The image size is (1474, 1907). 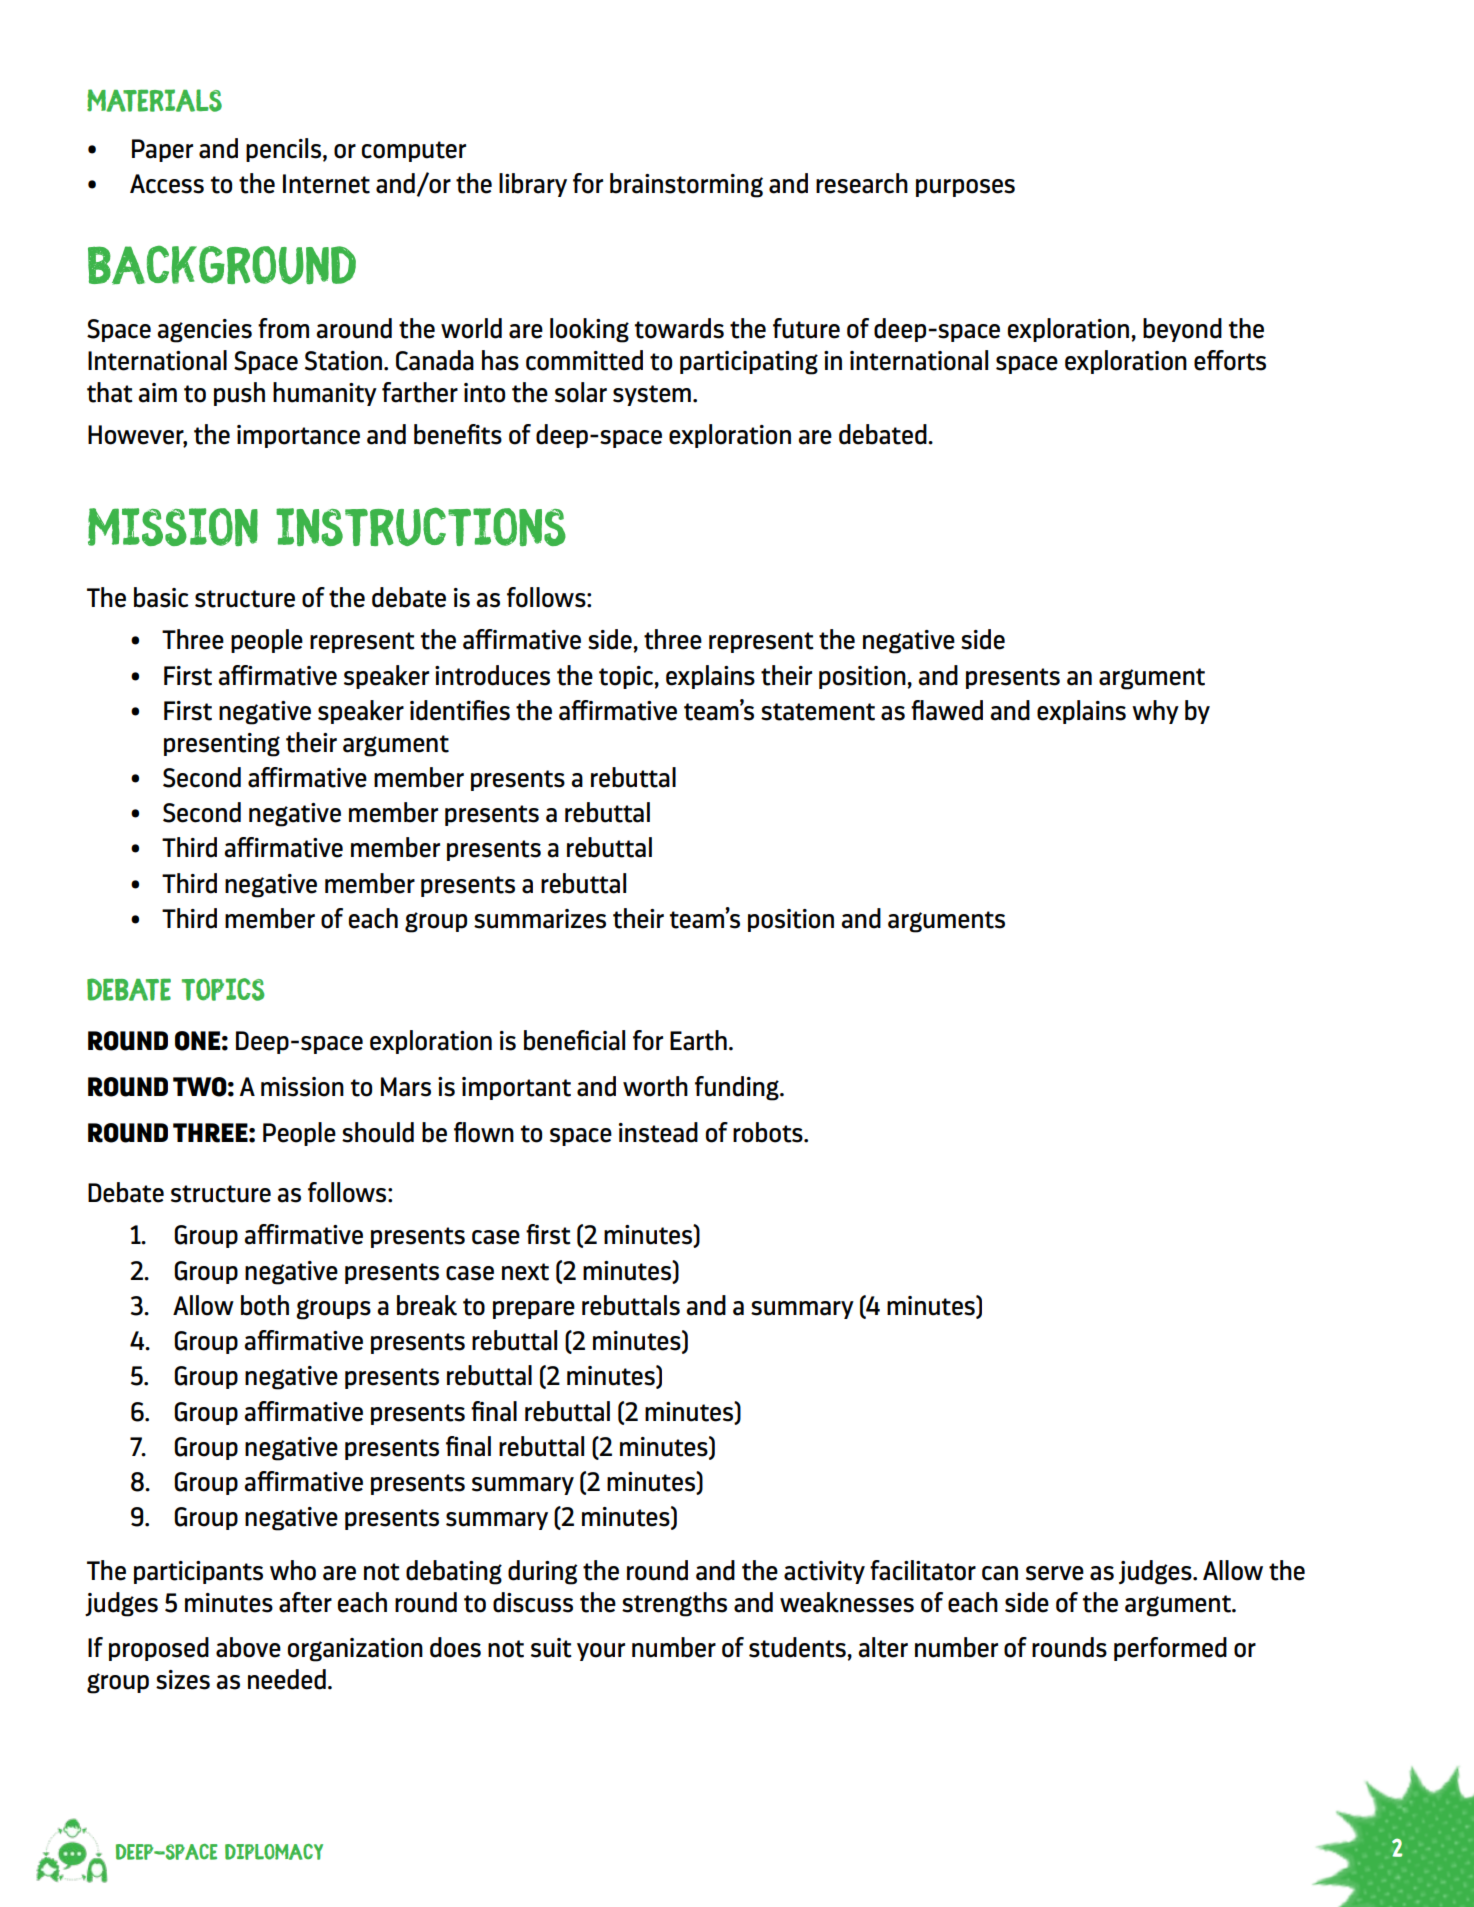 I want to click on presenting, so click(x=222, y=745).
